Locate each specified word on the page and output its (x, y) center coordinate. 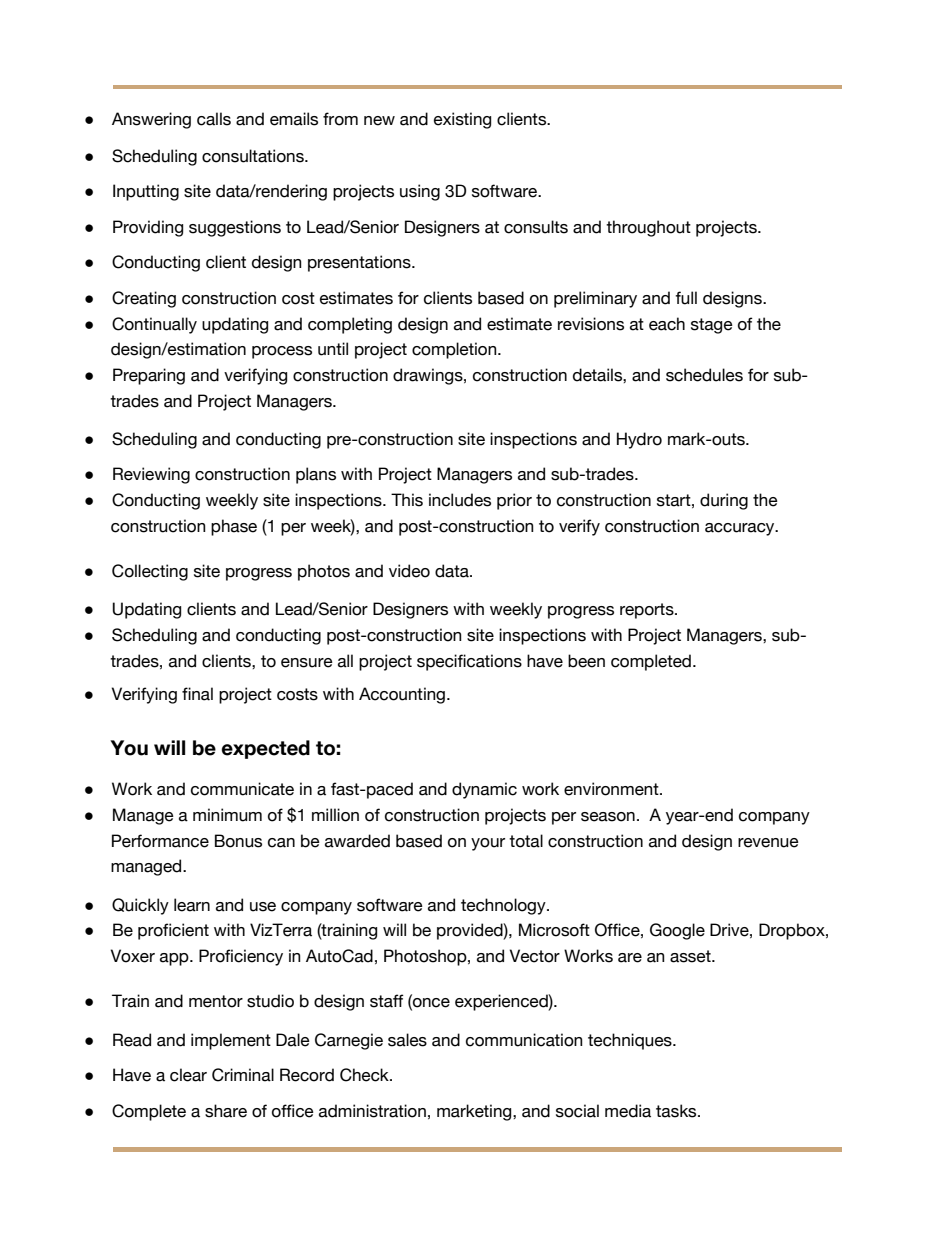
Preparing (149, 376)
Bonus (238, 841)
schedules (704, 375)
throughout (648, 228)
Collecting (150, 572)
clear (188, 1075)
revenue (768, 843)
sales (407, 1040)
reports (648, 611)
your (488, 844)
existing (462, 120)
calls (214, 119)
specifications (469, 662)
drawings (429, 376)
